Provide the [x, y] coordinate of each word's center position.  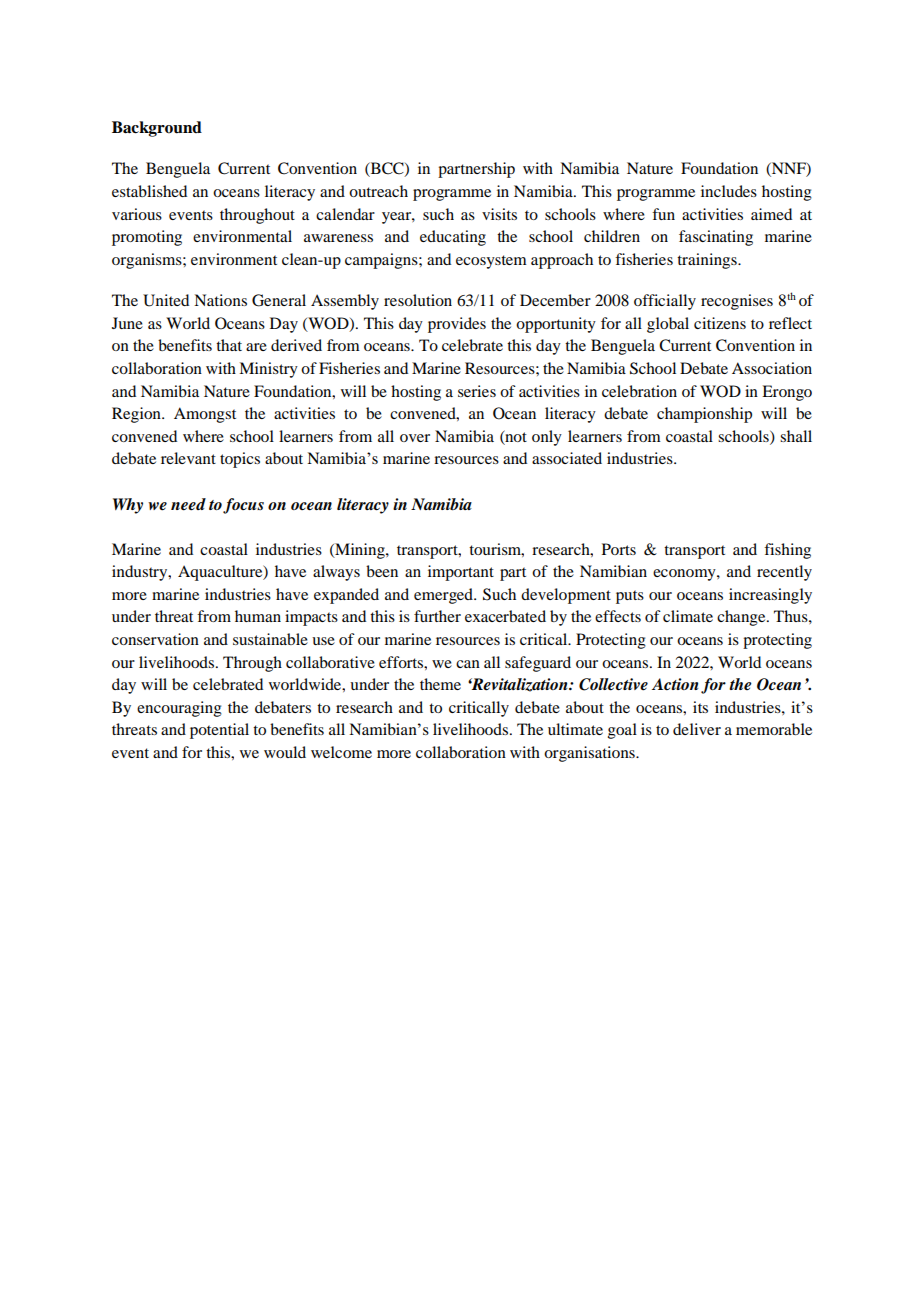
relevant [188, 458]
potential [219, 731]
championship [704, 415]
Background [157, 129]
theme [440, 684]
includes [729, 191]
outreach [378, 191]
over [415, 438]
